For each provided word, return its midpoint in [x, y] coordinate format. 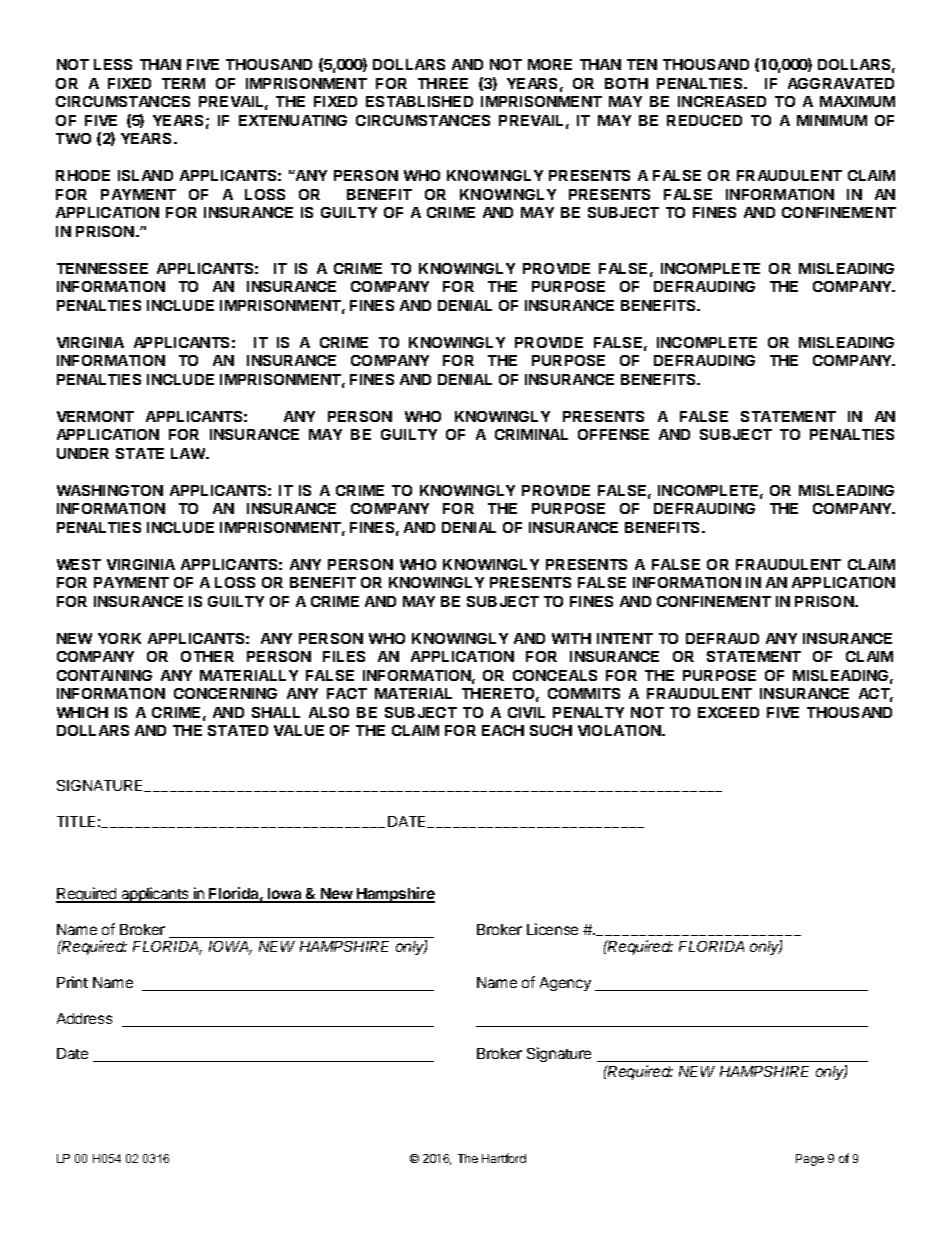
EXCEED [728, 712]
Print [72, 982]
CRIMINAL [531, 434]
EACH [503, 730]
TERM [183, 83]
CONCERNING [225, 693]
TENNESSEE [102, 268]
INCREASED [722, 101]
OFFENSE [613, 434]
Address [84, 1018]
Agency [565, 984]
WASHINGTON [110, 490]
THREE [443, 83]
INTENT [625, 638]
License [552, 929]
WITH [571, 638]
